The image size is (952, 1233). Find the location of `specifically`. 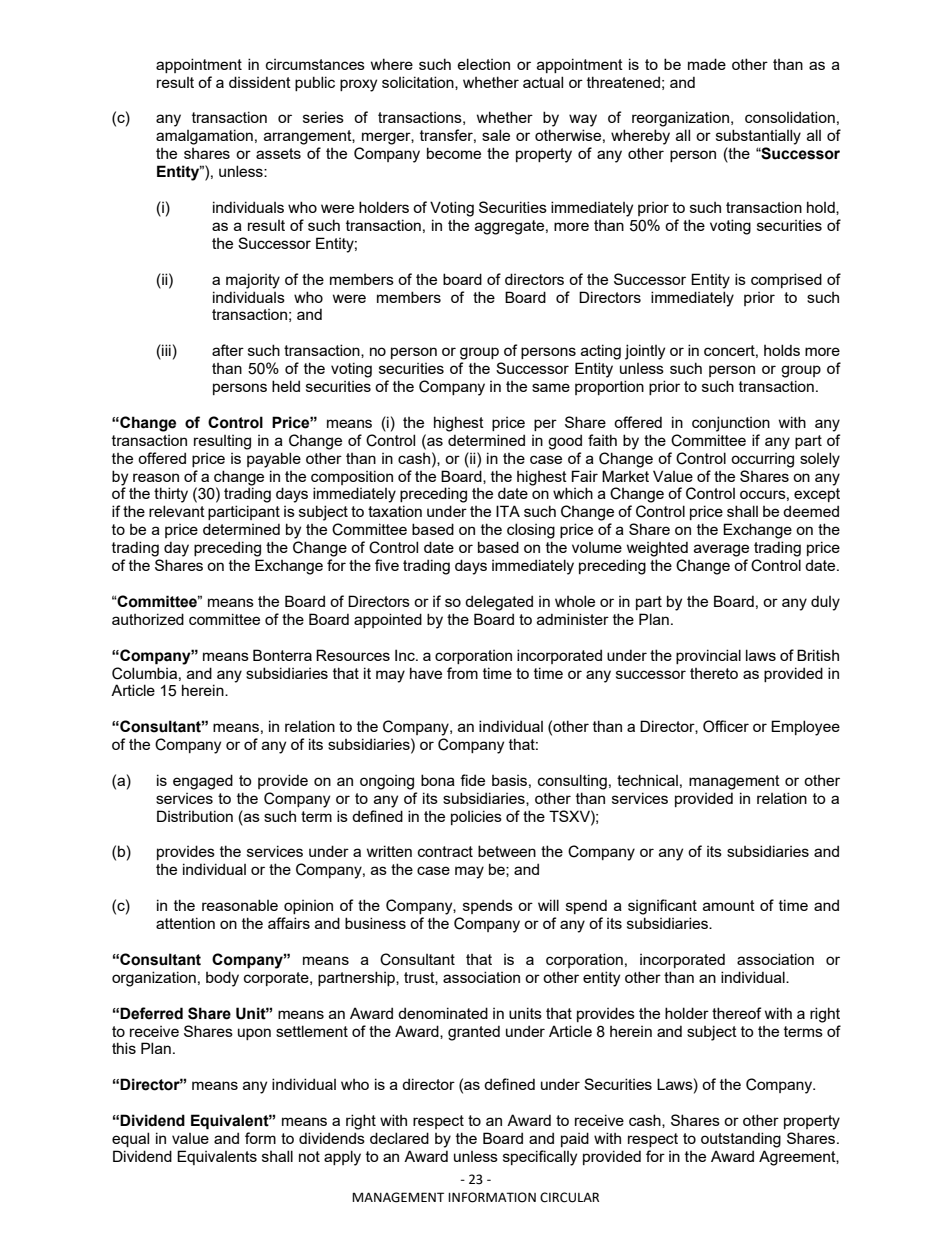

specifically is located at coordinates (540, 1158).
